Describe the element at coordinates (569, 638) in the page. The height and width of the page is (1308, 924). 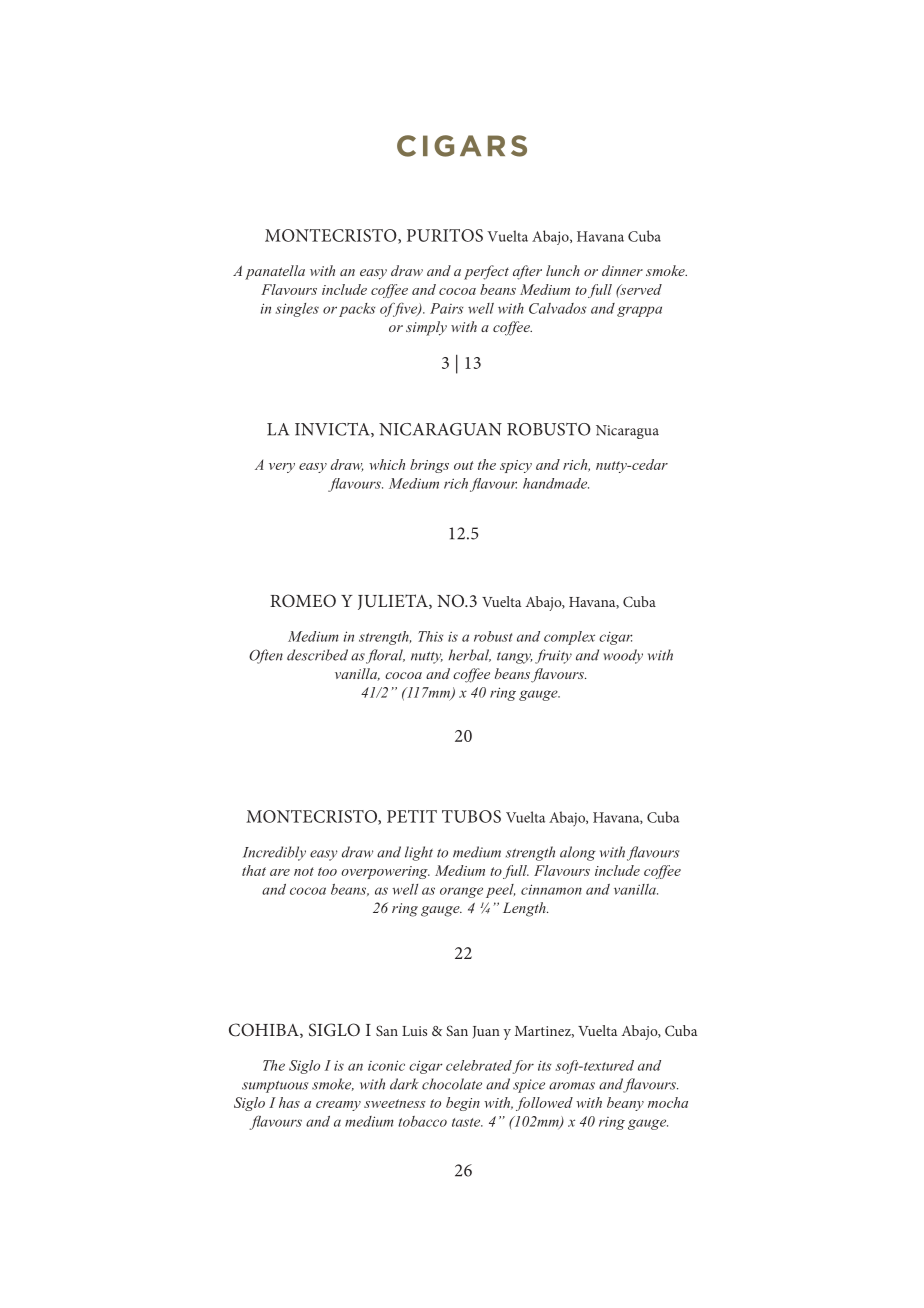
I see `complex` at that location.
